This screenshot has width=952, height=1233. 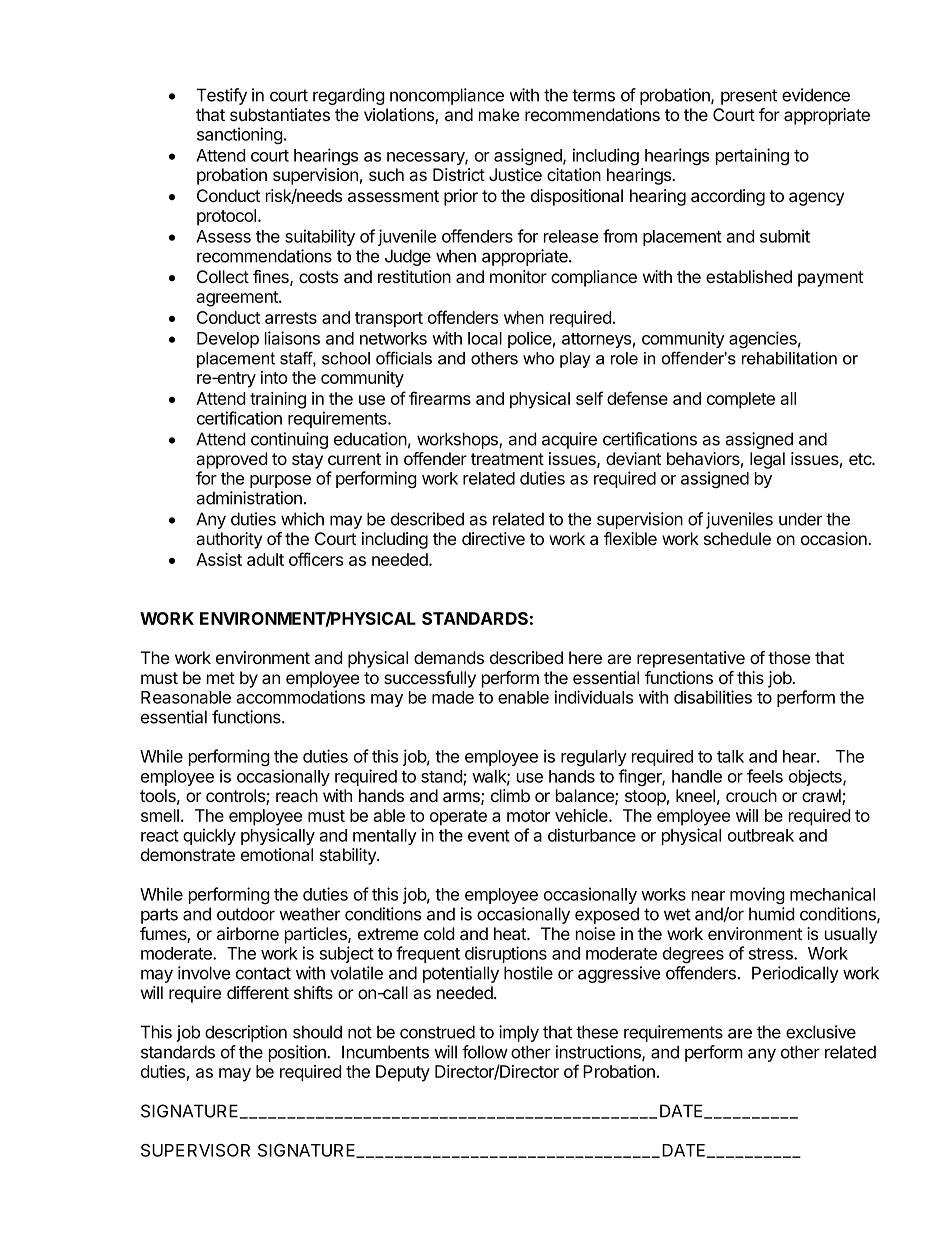 What do you see at coordinates (449, 657) in the screenshot?
I see `demands` at bounding box center [449, 657].
